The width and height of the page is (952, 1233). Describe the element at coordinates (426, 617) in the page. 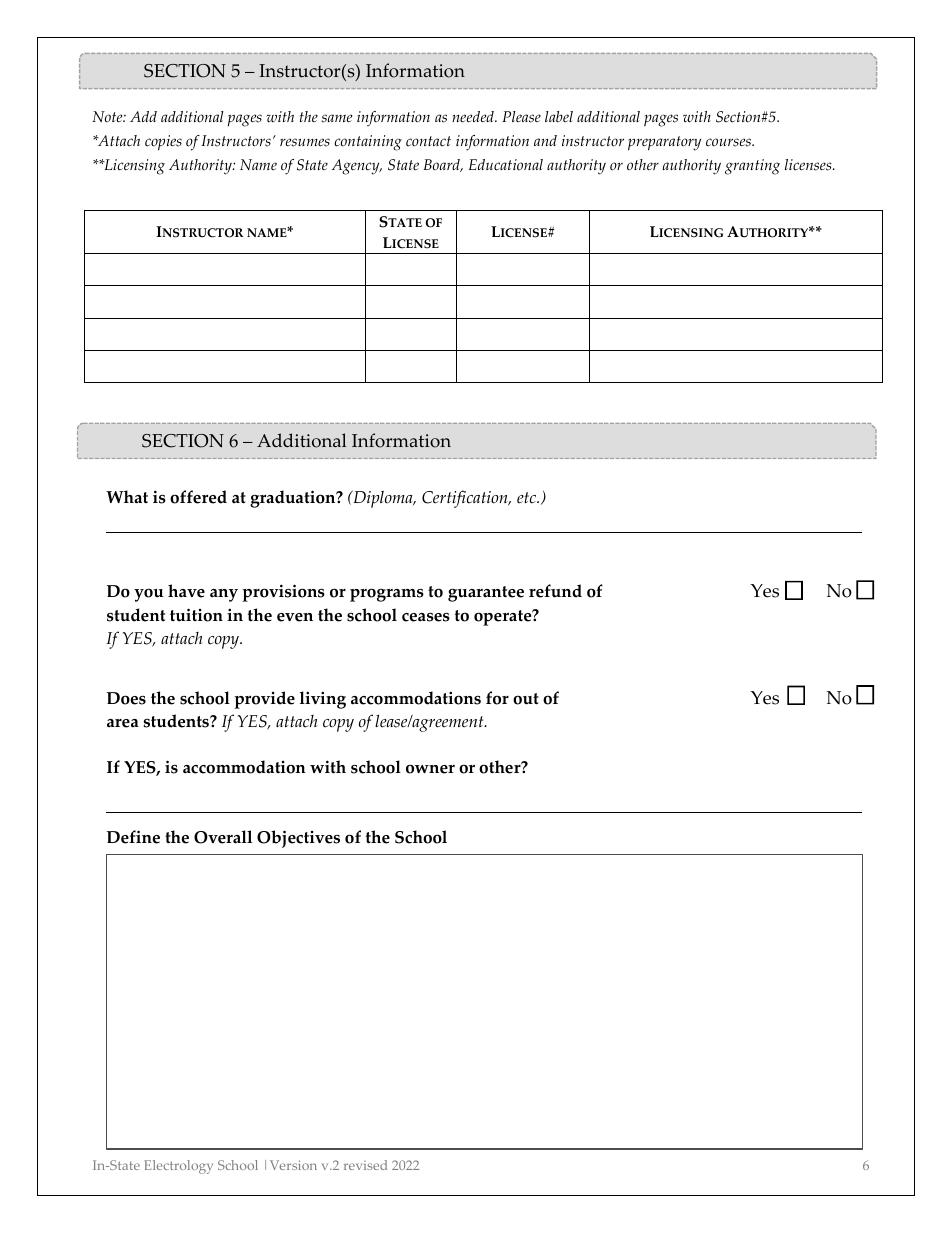

I see `ceases` at that location.
